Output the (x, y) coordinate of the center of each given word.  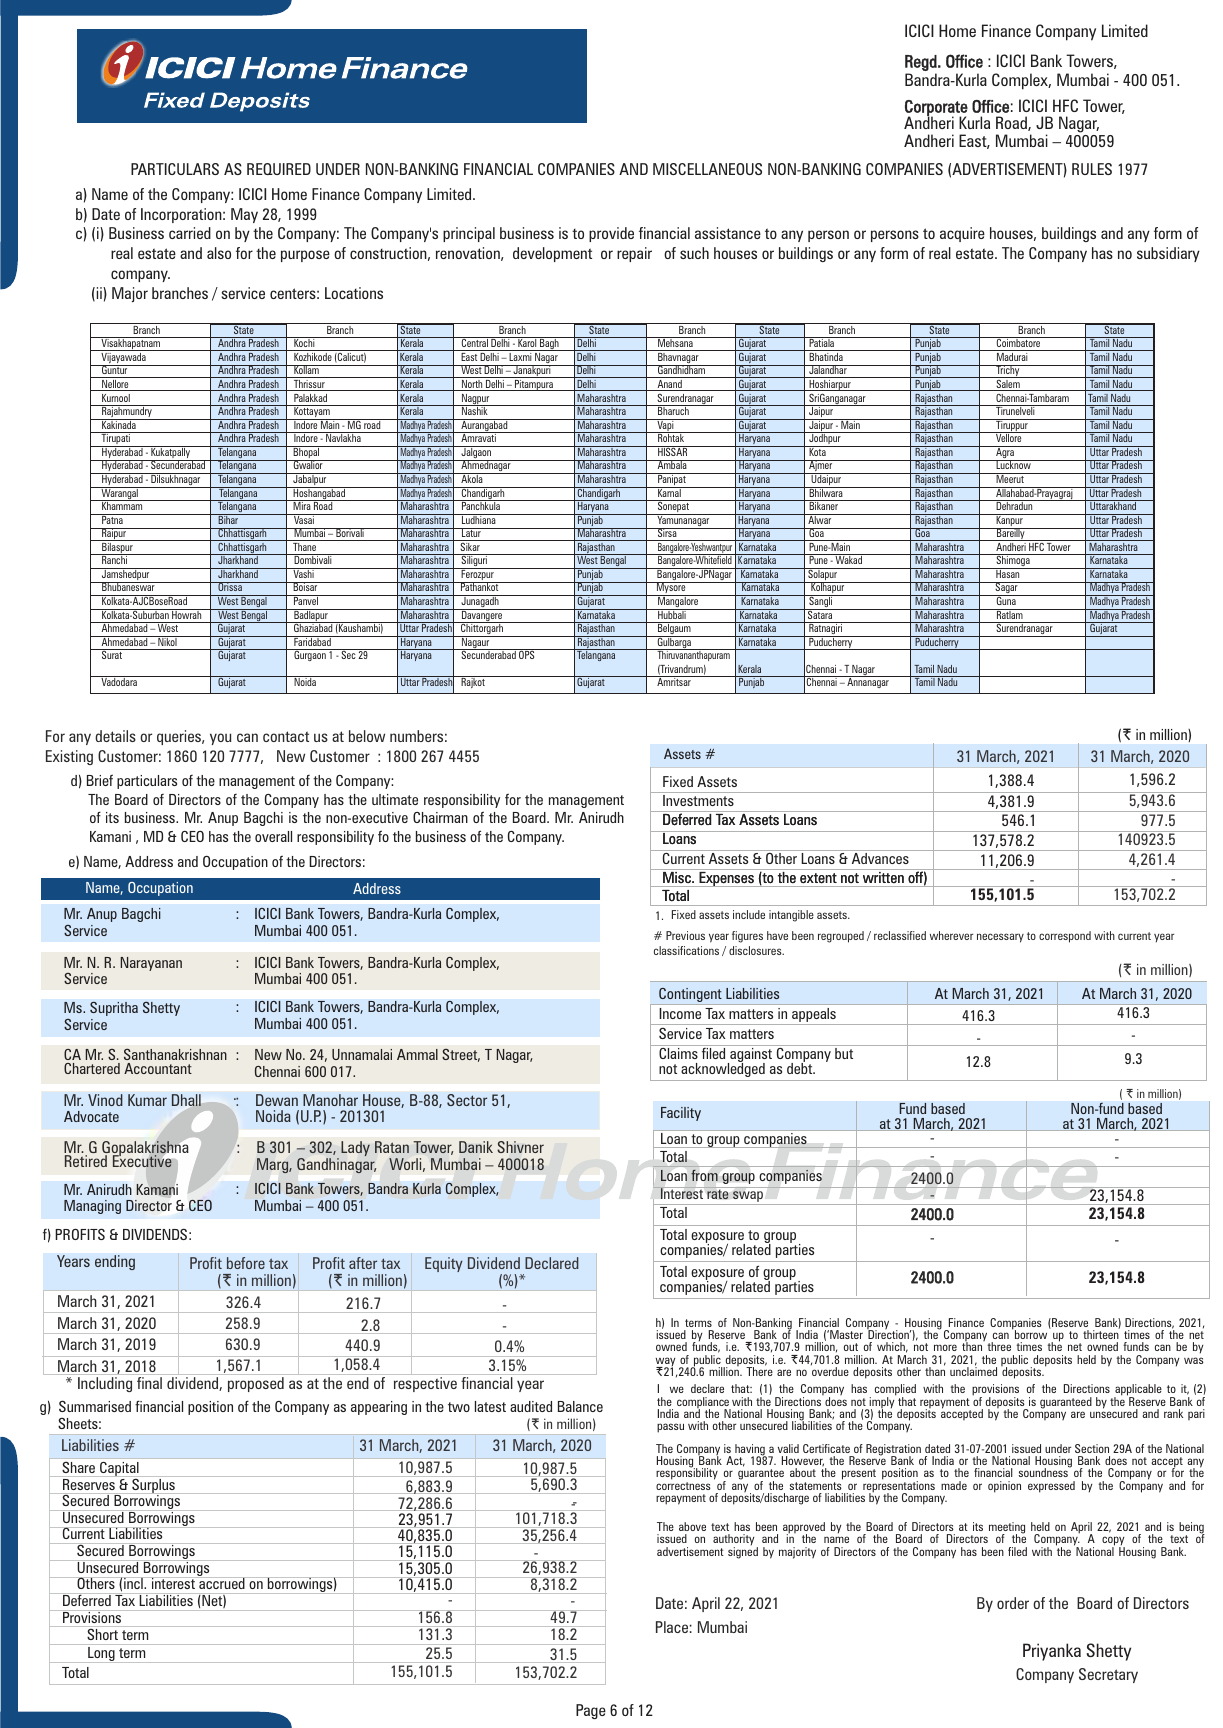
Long (101, 1655)
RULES (1092, 169)
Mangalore (678, 602)
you (221, 739)
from (704, 1175)
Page (591, 1711)
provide (611, 234)
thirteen (1101, 1333)
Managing (92, 1207)
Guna (1006, 600)
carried (190, 233)
